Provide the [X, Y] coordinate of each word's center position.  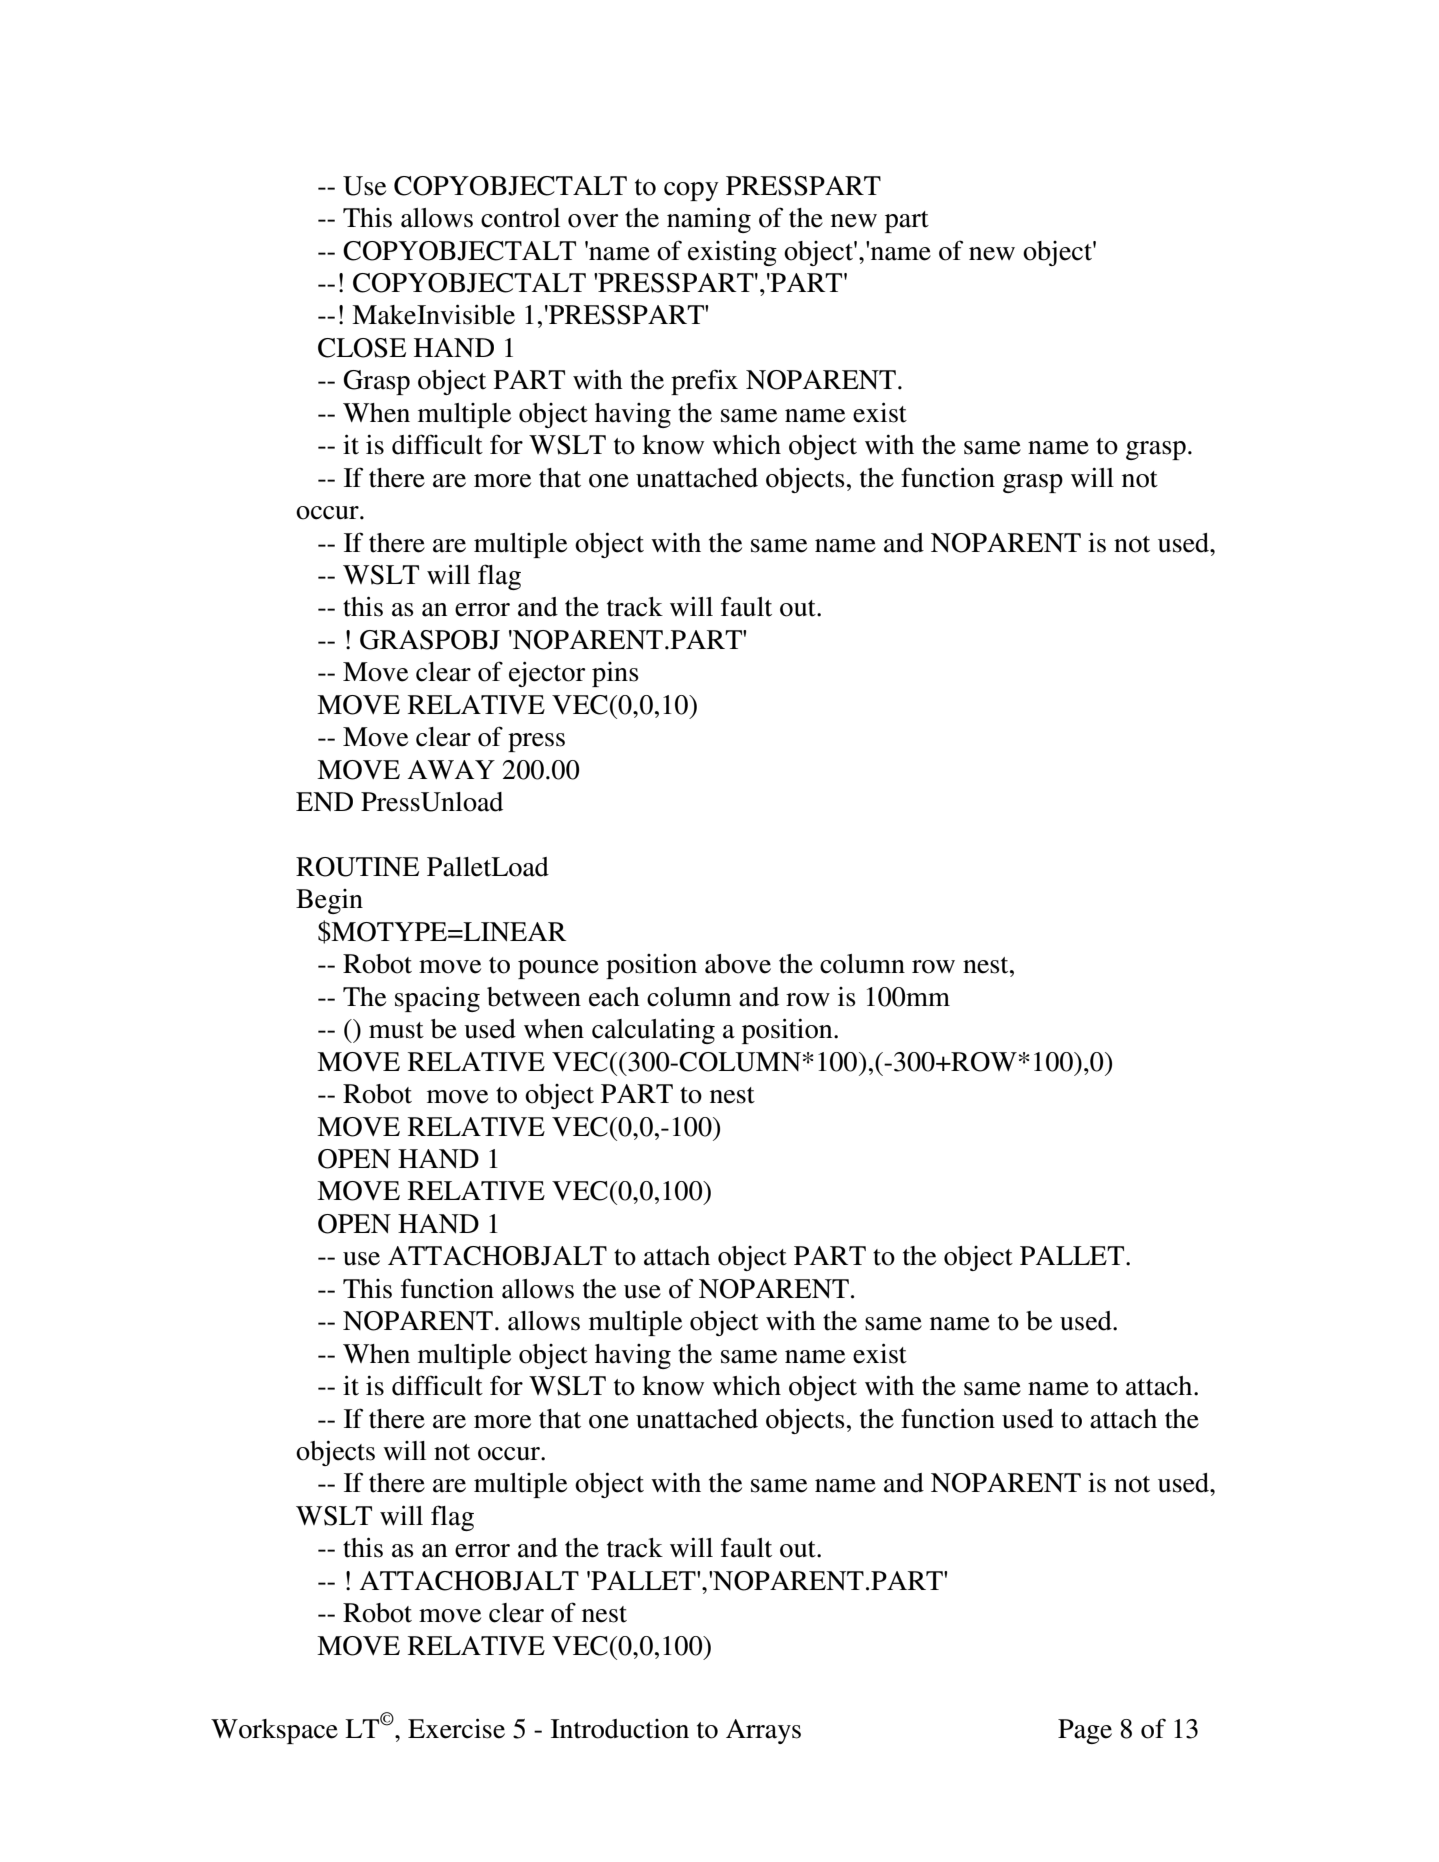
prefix [704, 382]
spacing [437, 999]
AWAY [451, 769]
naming [709, 220]
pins [615, 674]
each [614, 997]
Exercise [456, 1728]
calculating [653, 1031]
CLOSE [362, 348]
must [396, 1030]
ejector [547, 674]
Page [1085, 1731]
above [738, 964]
